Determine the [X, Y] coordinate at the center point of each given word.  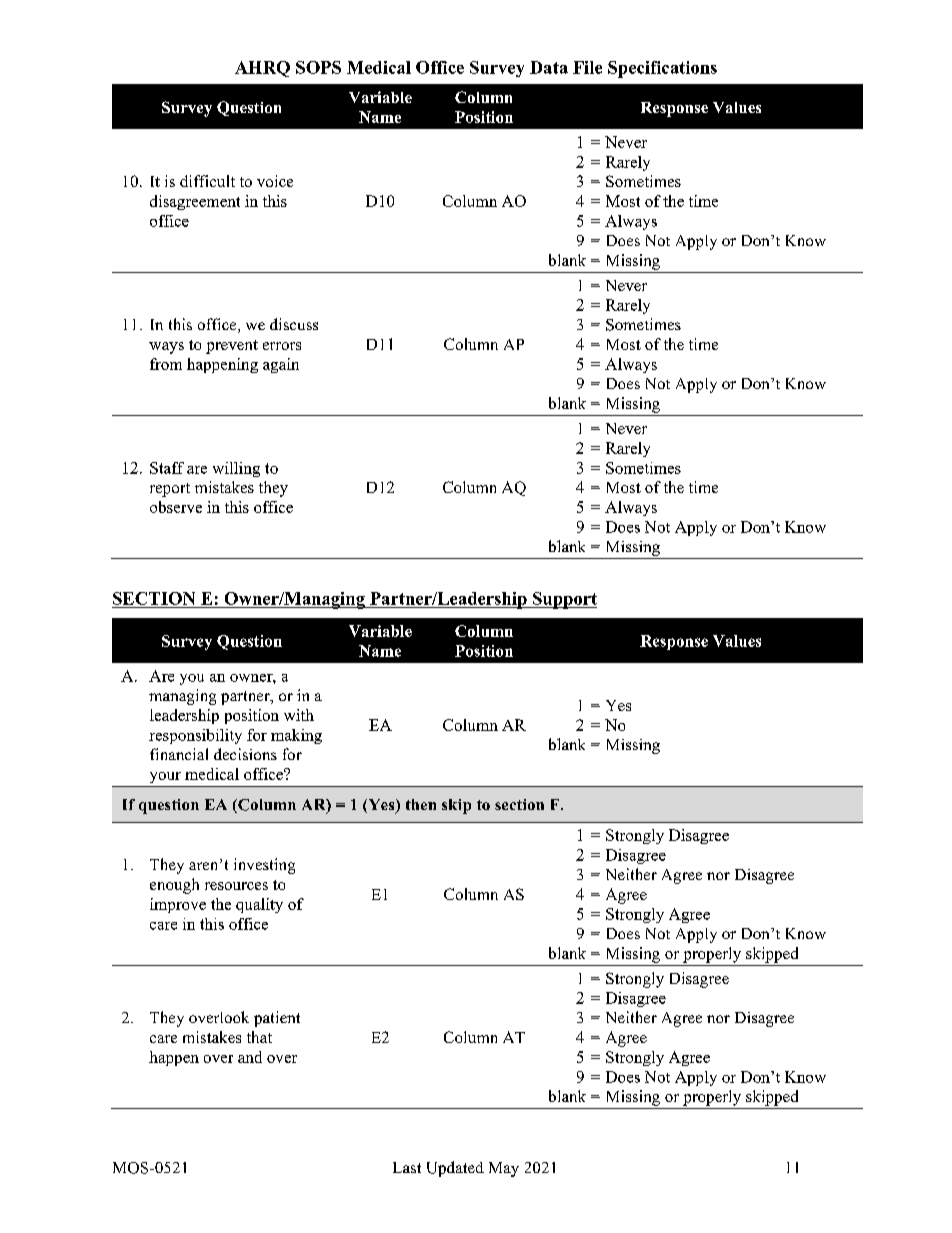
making [296, 736]
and [250, 1057]
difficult [207, 181]
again [281, 365]
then [421, 804]
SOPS [318, 67]
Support [564, 600]
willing [236, 469]
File [587, 67]
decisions [245, 754]
